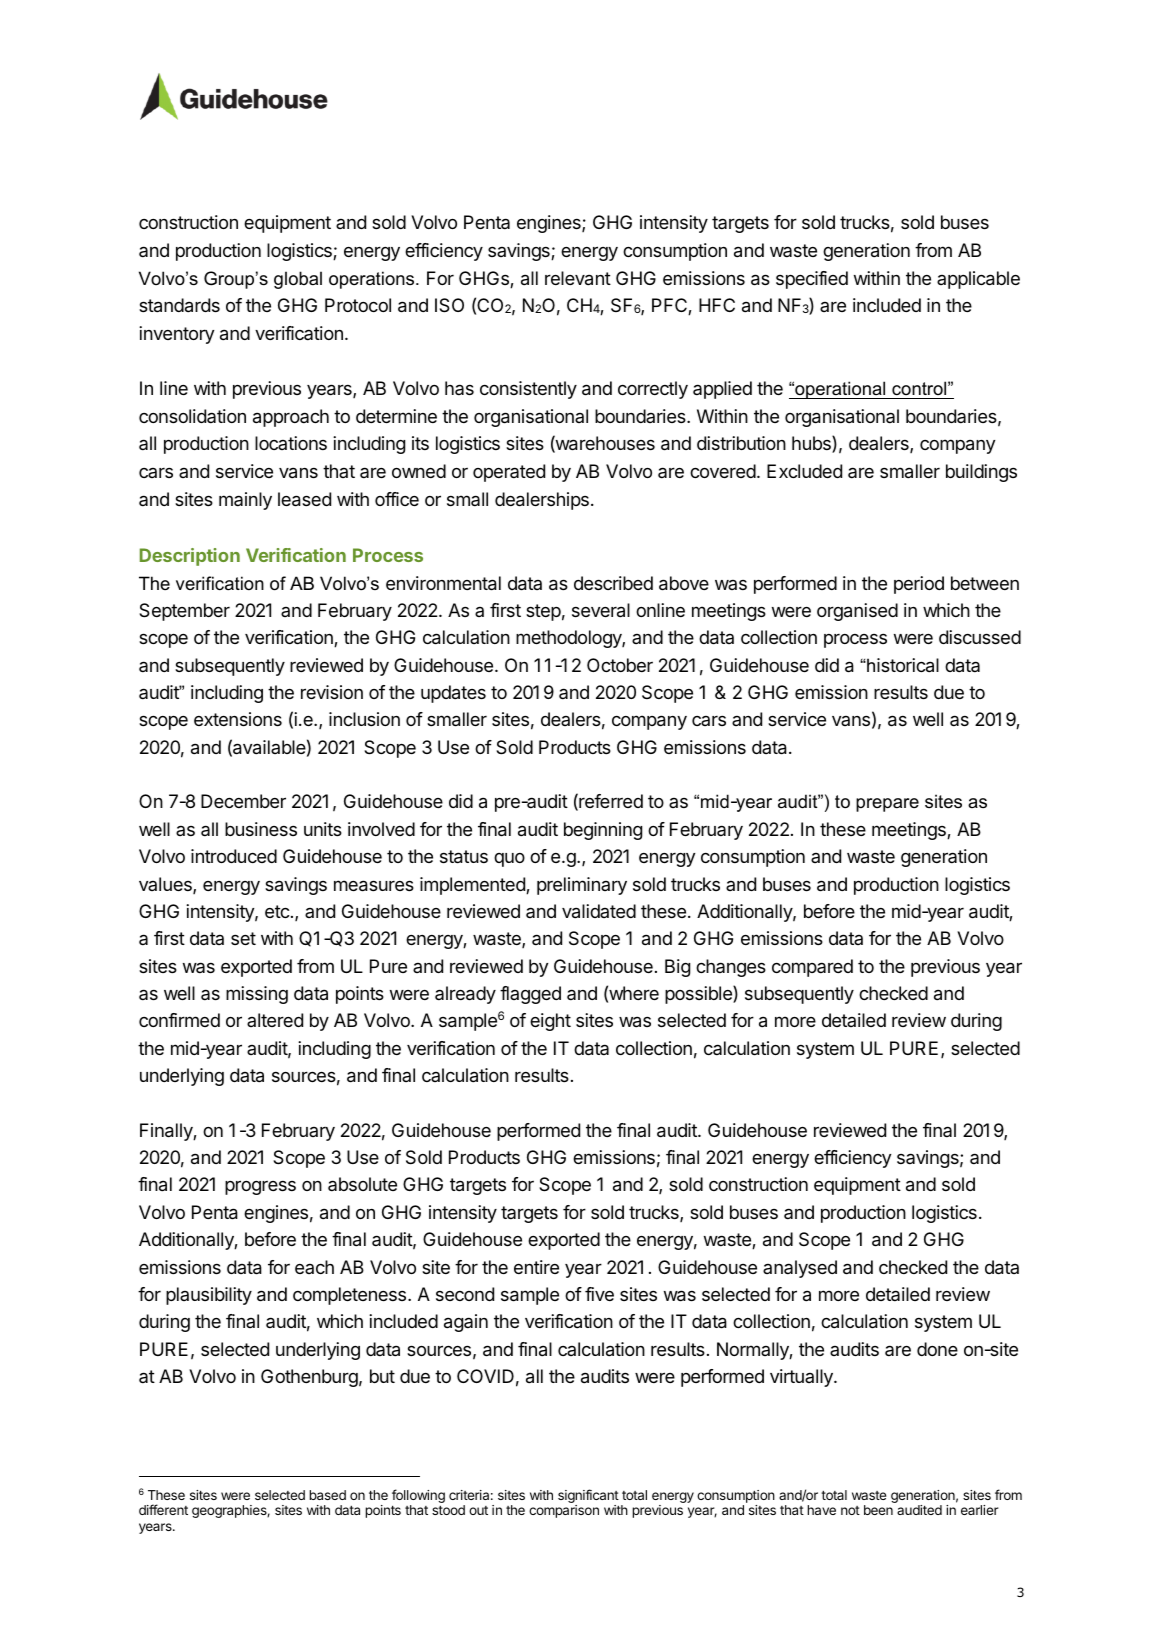 This document has height=1645, width=1163. What do you see at coordinates (887, 805) in the document?
I see `prepare` at bounding box center [887, 805].
